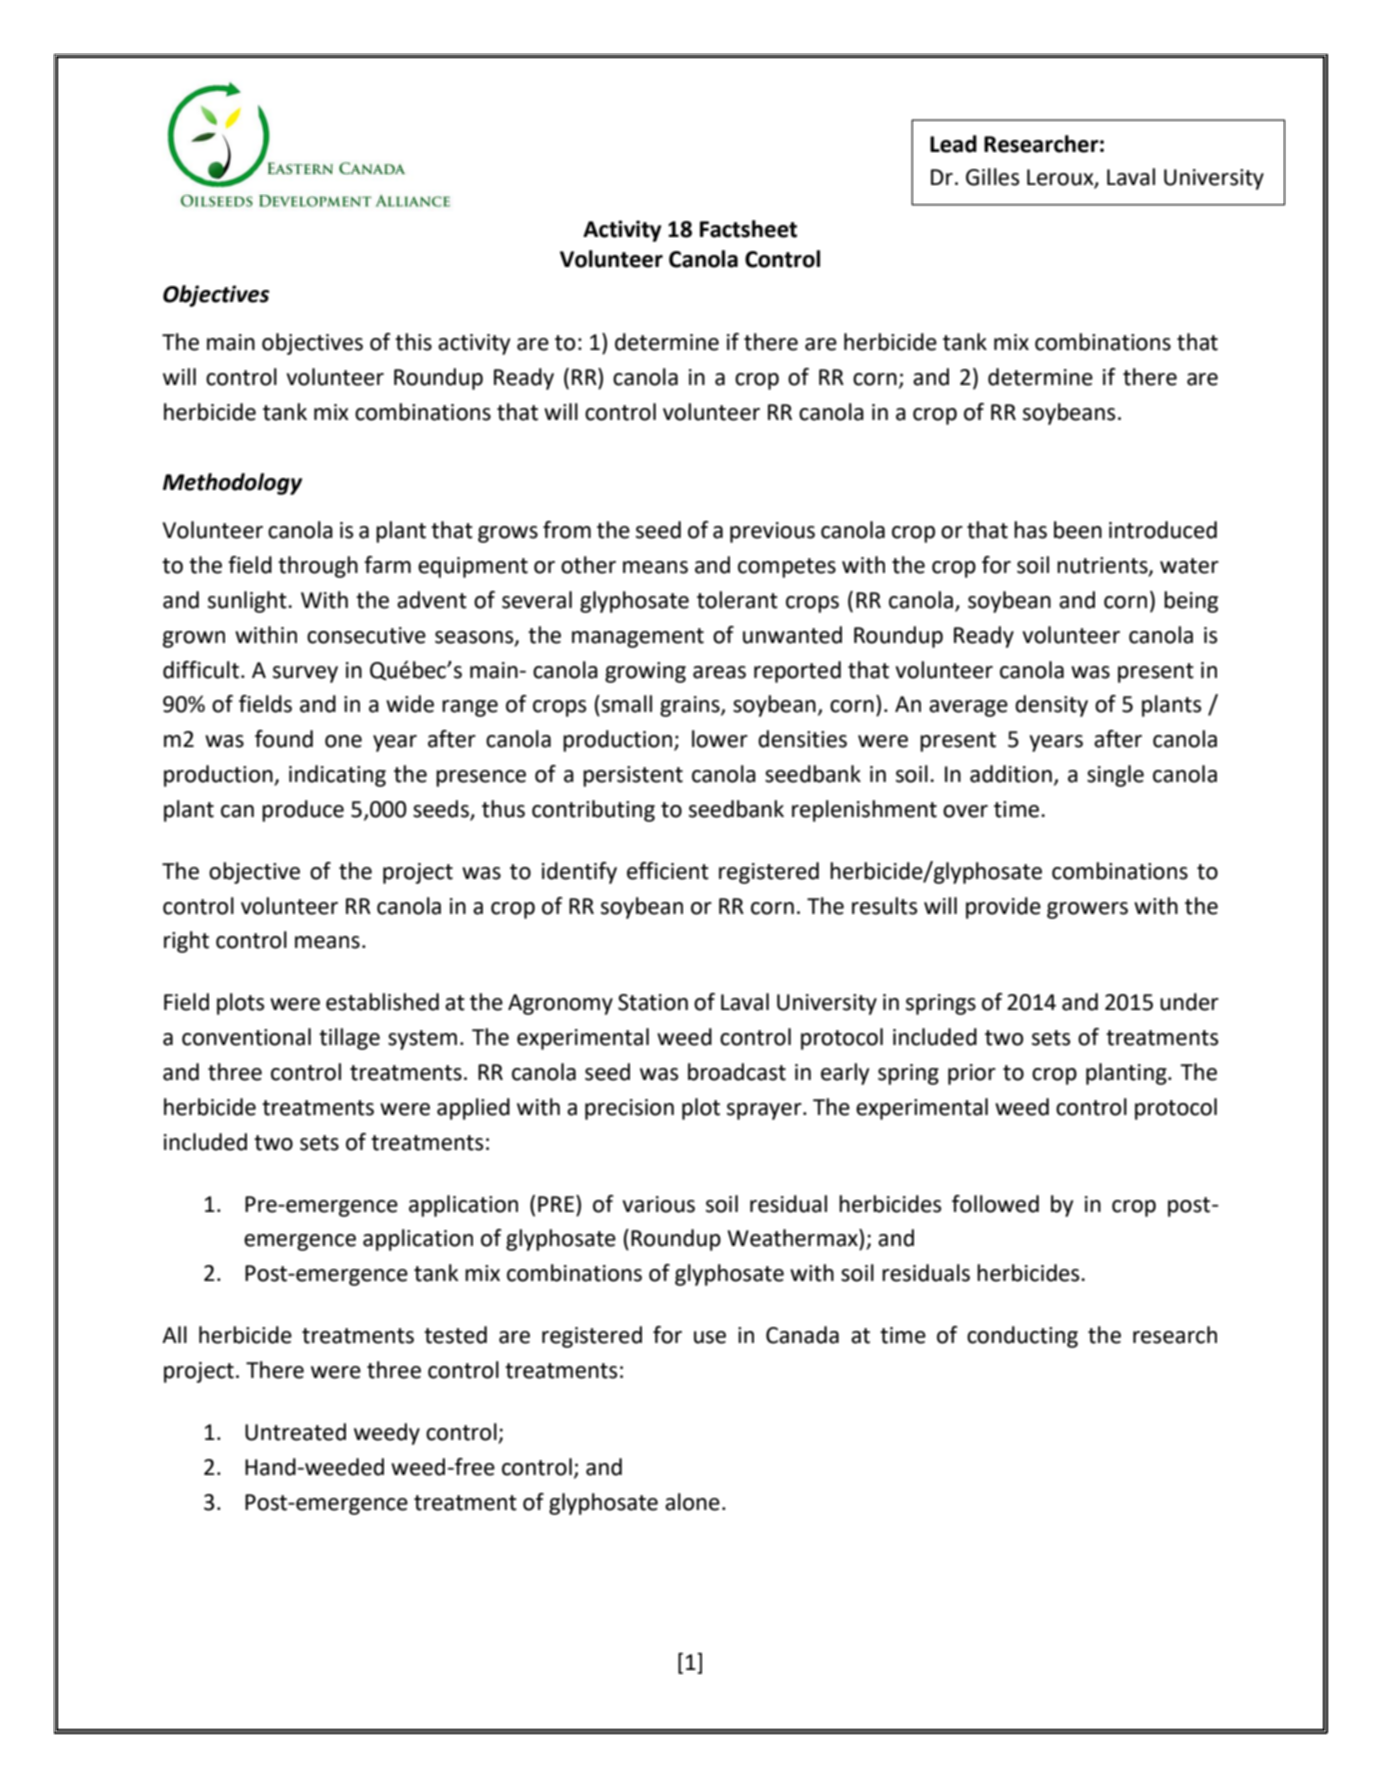 The width and height of the image is (1381, 1787). What do you see at coordinates (953, 144) in the image?
I see `Lead` at bounding box center [953, 144].
